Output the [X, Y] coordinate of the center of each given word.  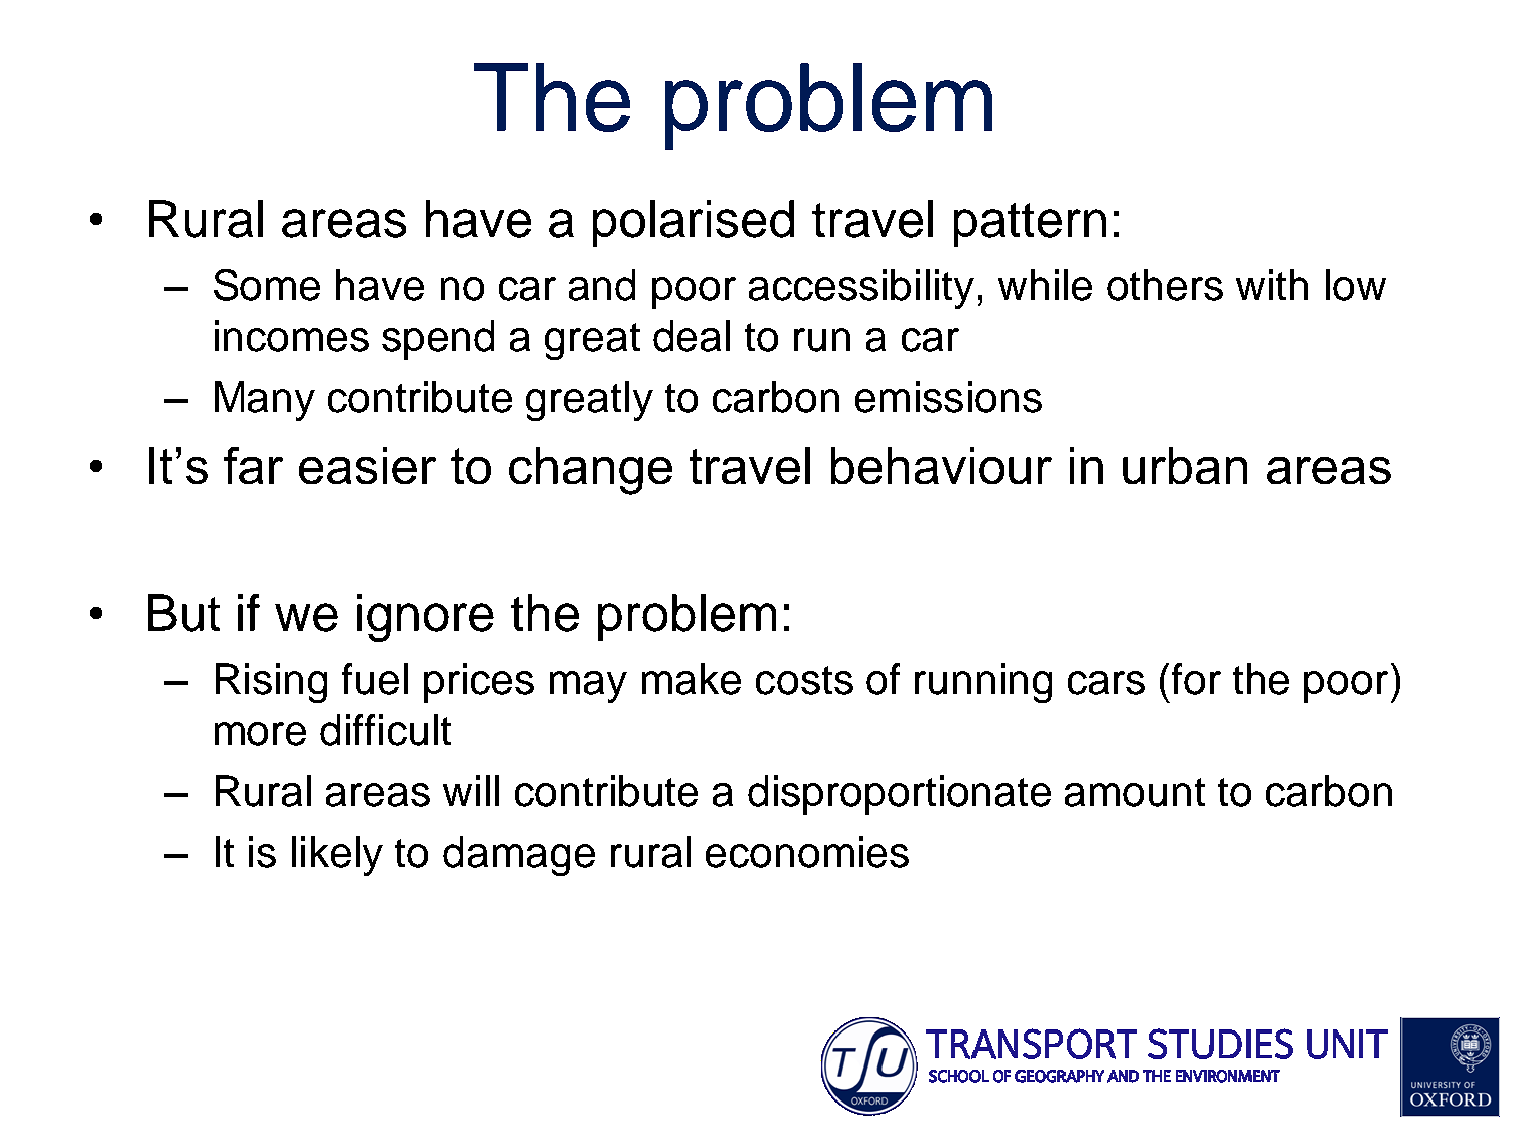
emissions [948, 397]
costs [804, 680]
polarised [693, 223]
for [1196, 679]
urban [1185, 465]
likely [337, 856]
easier [367, 465]
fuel [375, 679]
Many [265, 401]
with [1272, 284]
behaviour [941, 465]
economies [807, 852]
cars [1106, 683]
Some [267, 285]
